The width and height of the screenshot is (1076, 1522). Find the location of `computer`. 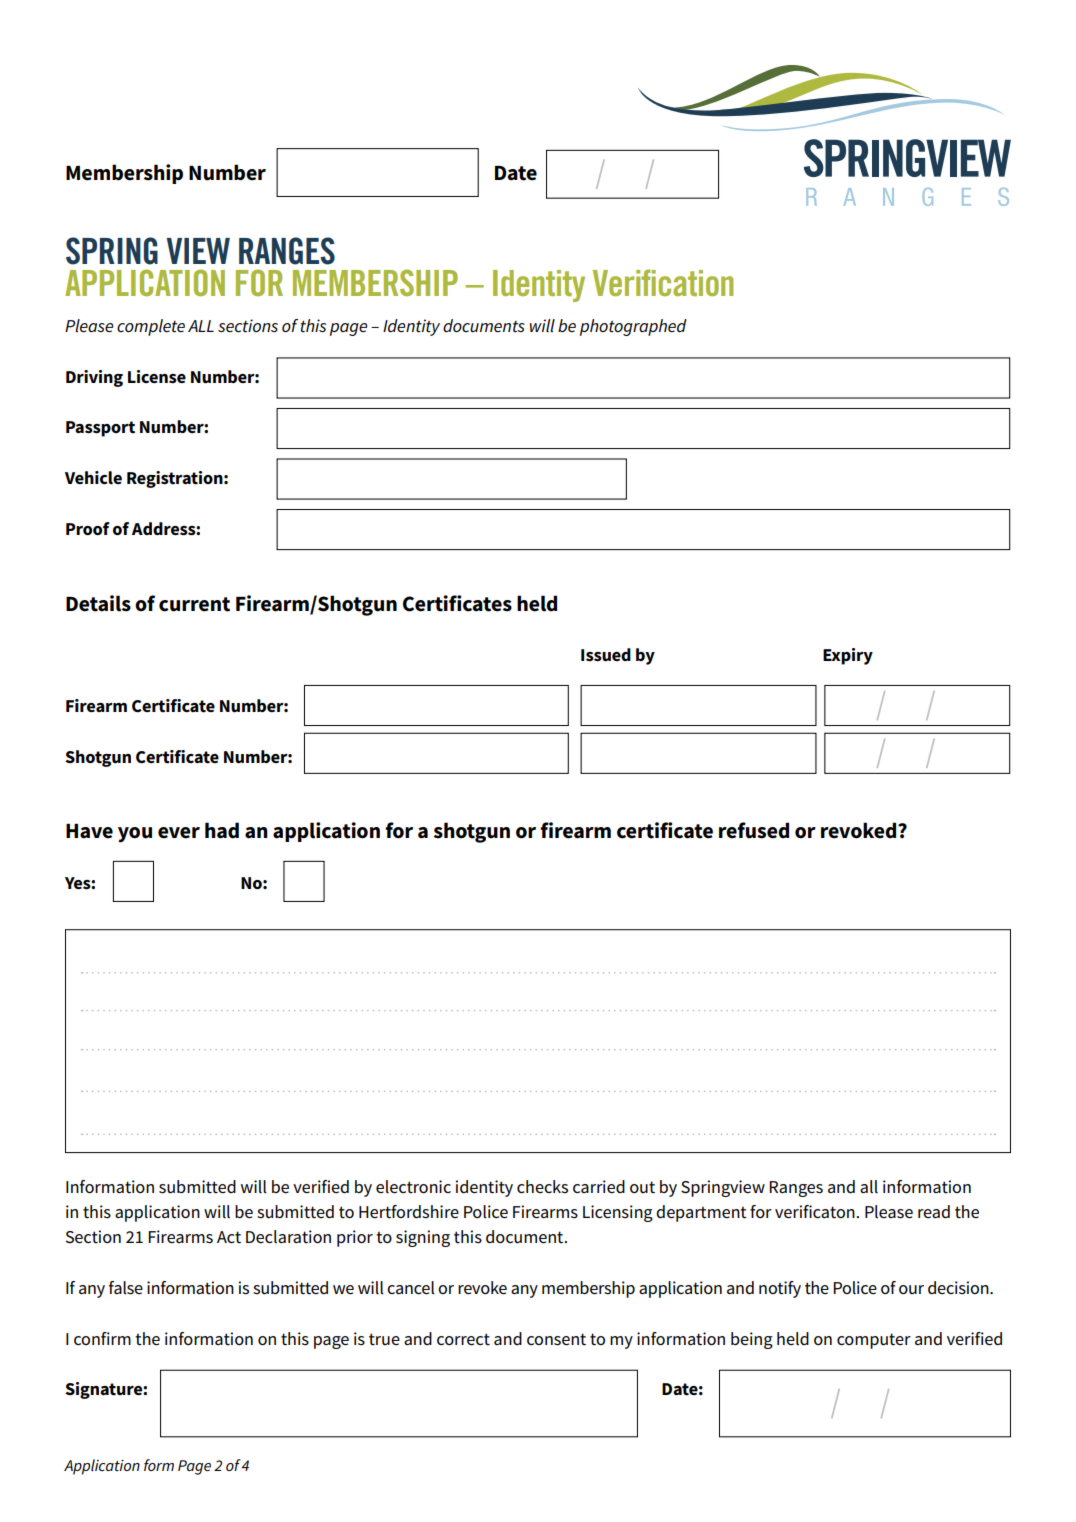

computer is located at coordinates (874, 1341).
